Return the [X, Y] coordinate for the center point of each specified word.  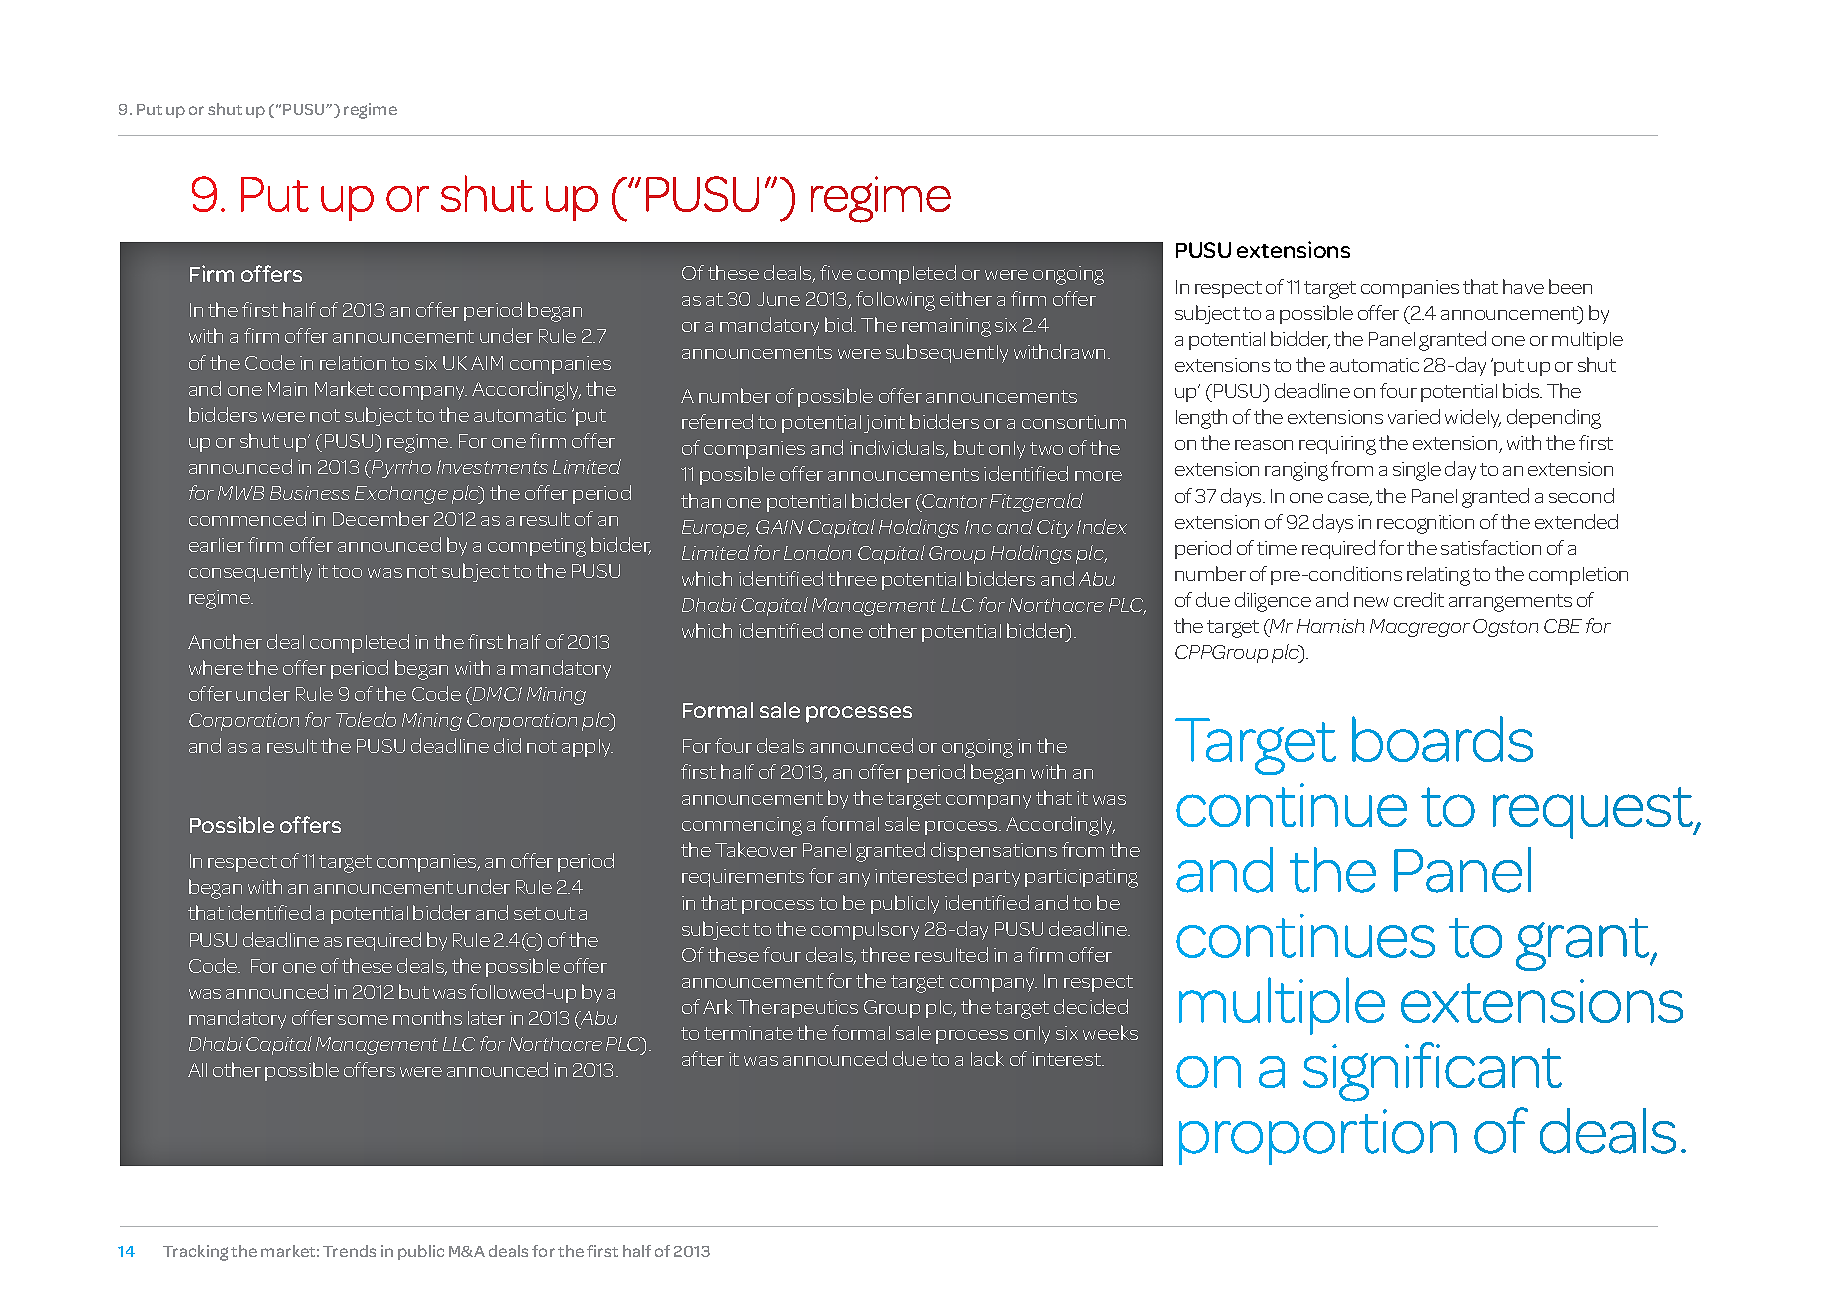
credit [1419, 599]
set [527, 913]
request [1594, 813]
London [817, 552]
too [347, 571]
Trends [349, 1251]
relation [353, 363]
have [1523, 286]
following [895, 301]
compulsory [865, 931]
